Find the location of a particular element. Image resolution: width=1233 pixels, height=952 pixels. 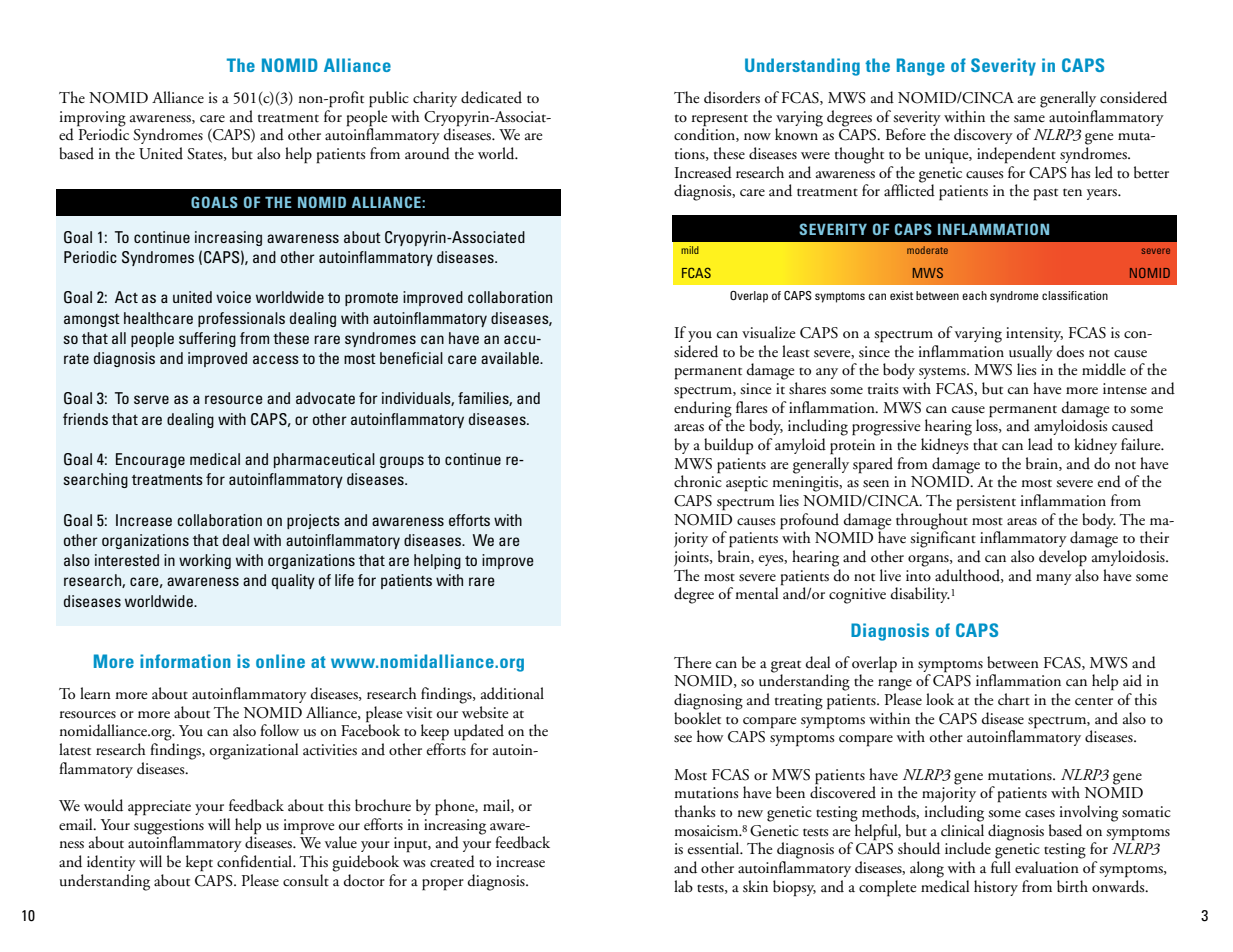

usually is located at coordinates (1031, 353).
